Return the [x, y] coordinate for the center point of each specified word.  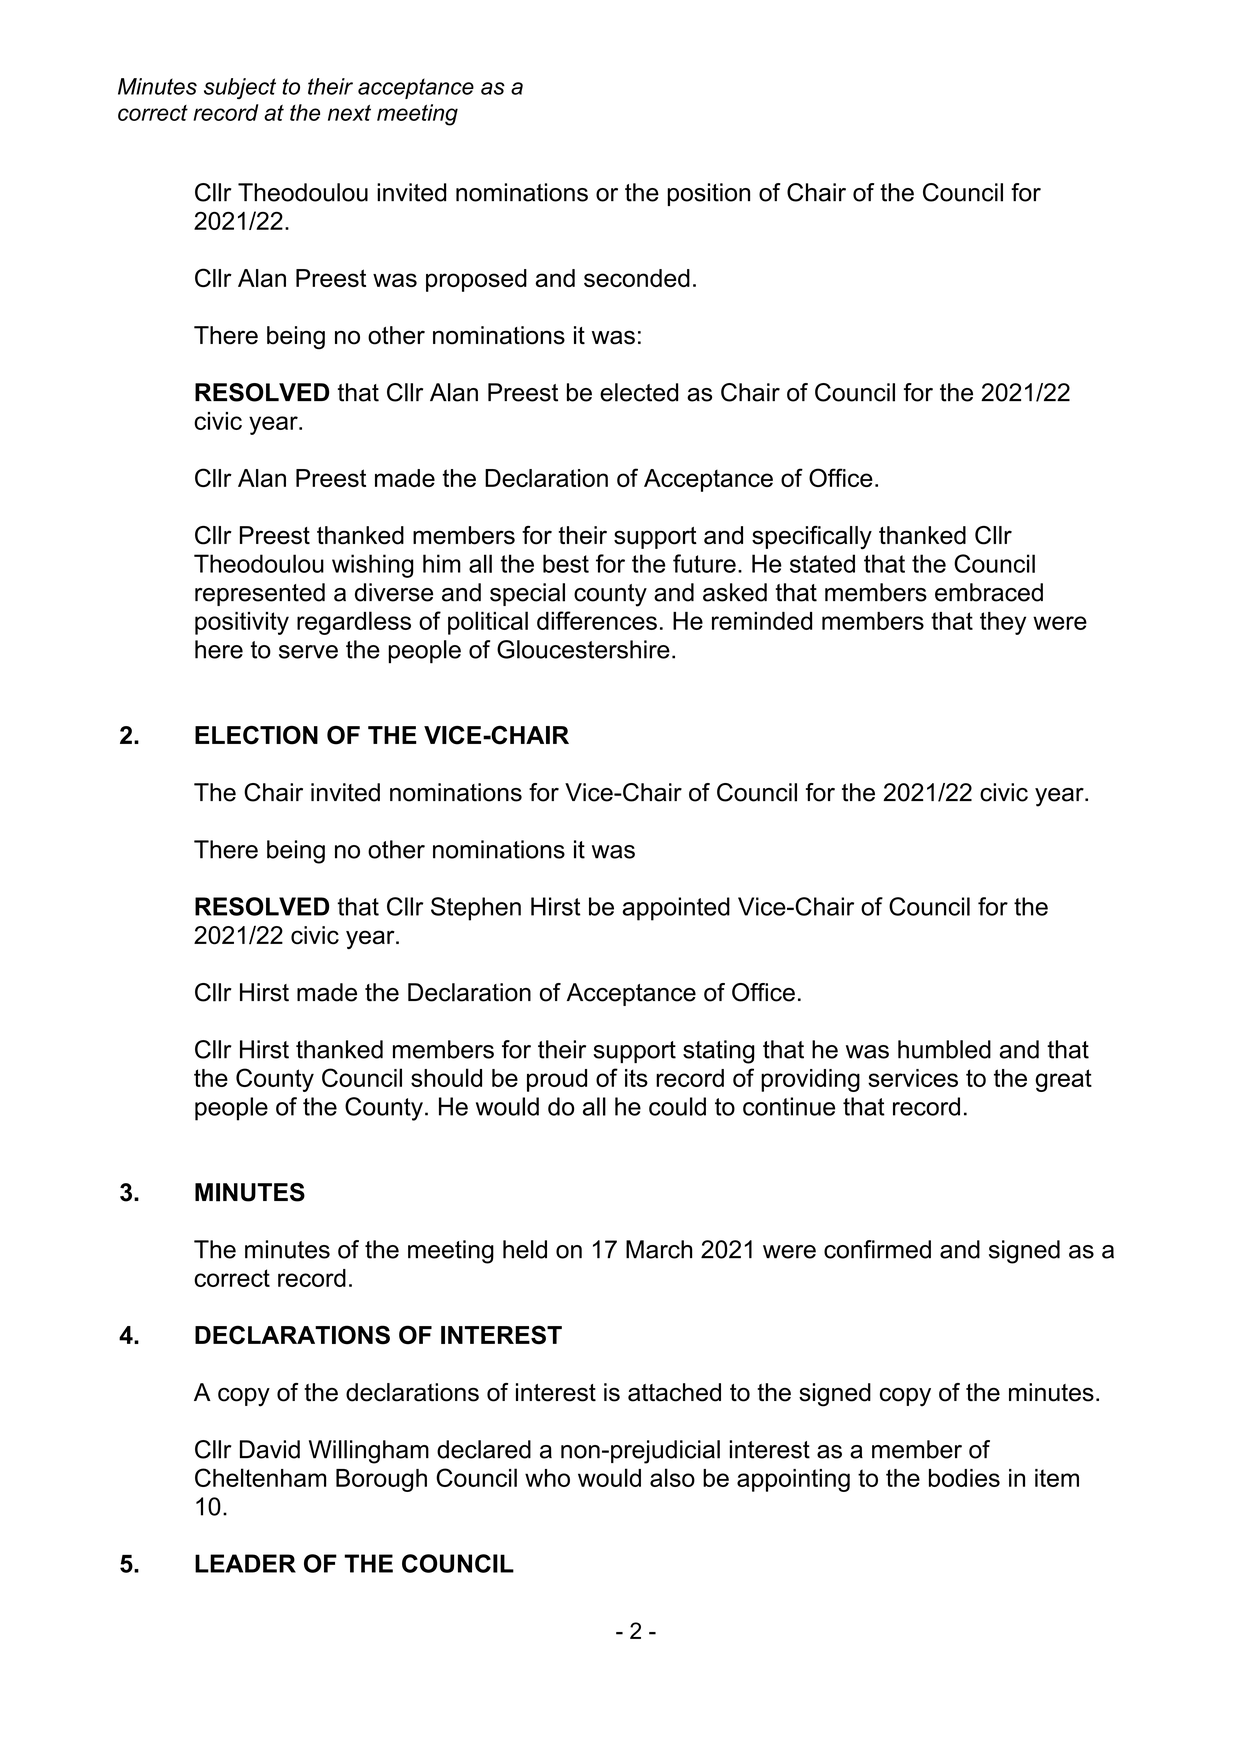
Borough [381, 1480]
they [1003, 623]
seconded [637, 278]
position [709, 194]
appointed [676, 909]
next [349, 113]
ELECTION [256, 735]
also [672, 1477]
